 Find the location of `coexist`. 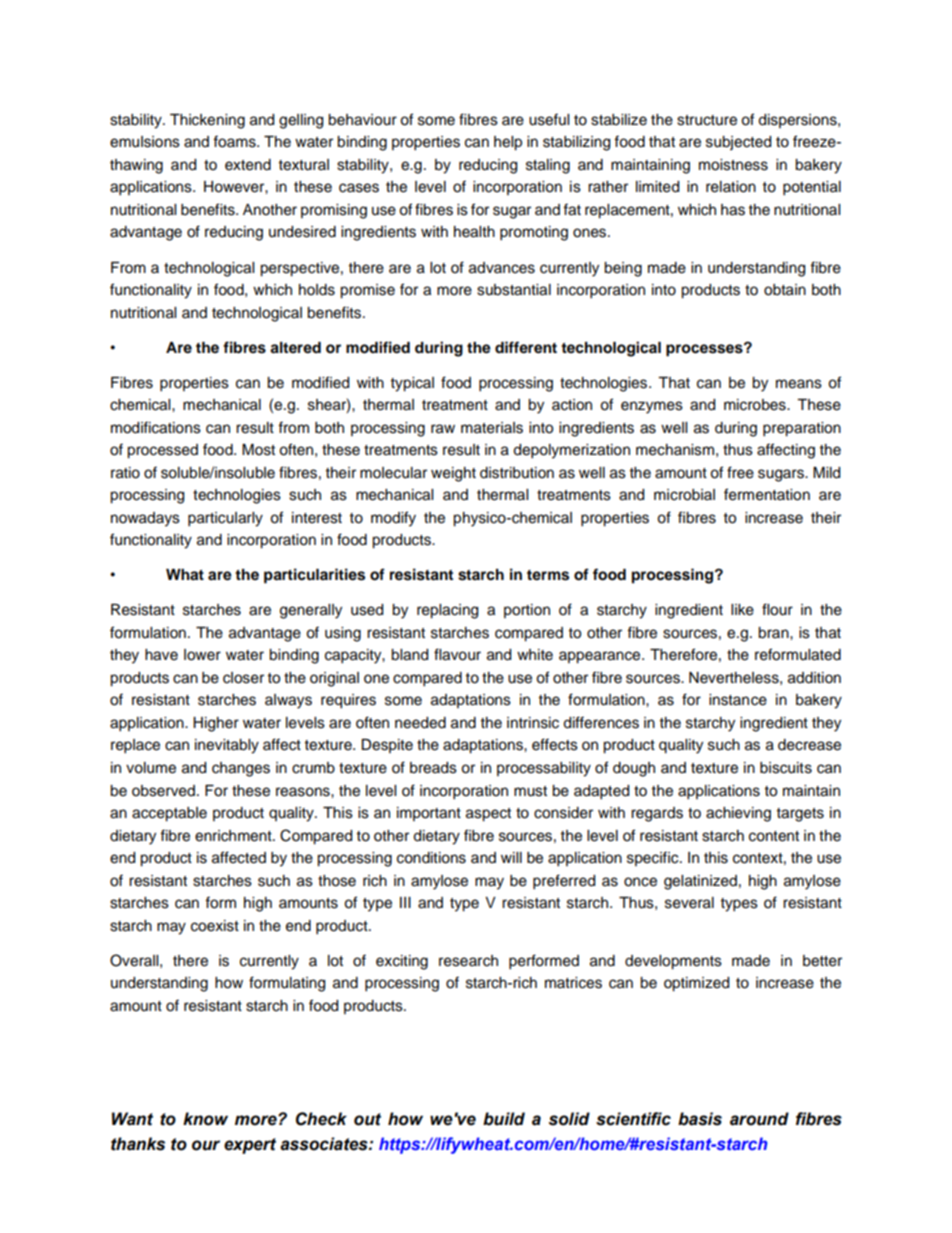

coexist is located at coordinates (215, 926).
